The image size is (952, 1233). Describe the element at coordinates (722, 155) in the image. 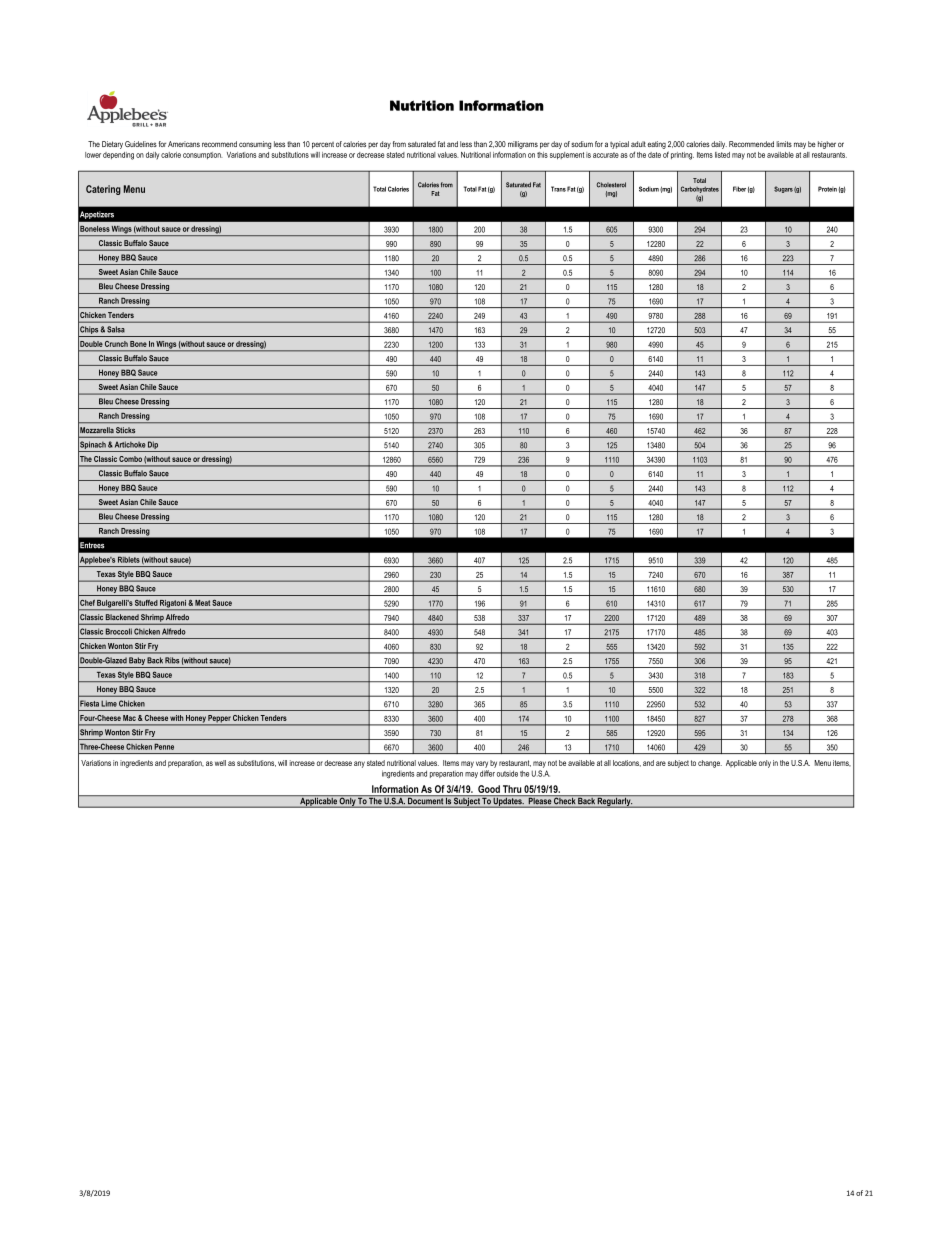

I see `listed` at that location.
